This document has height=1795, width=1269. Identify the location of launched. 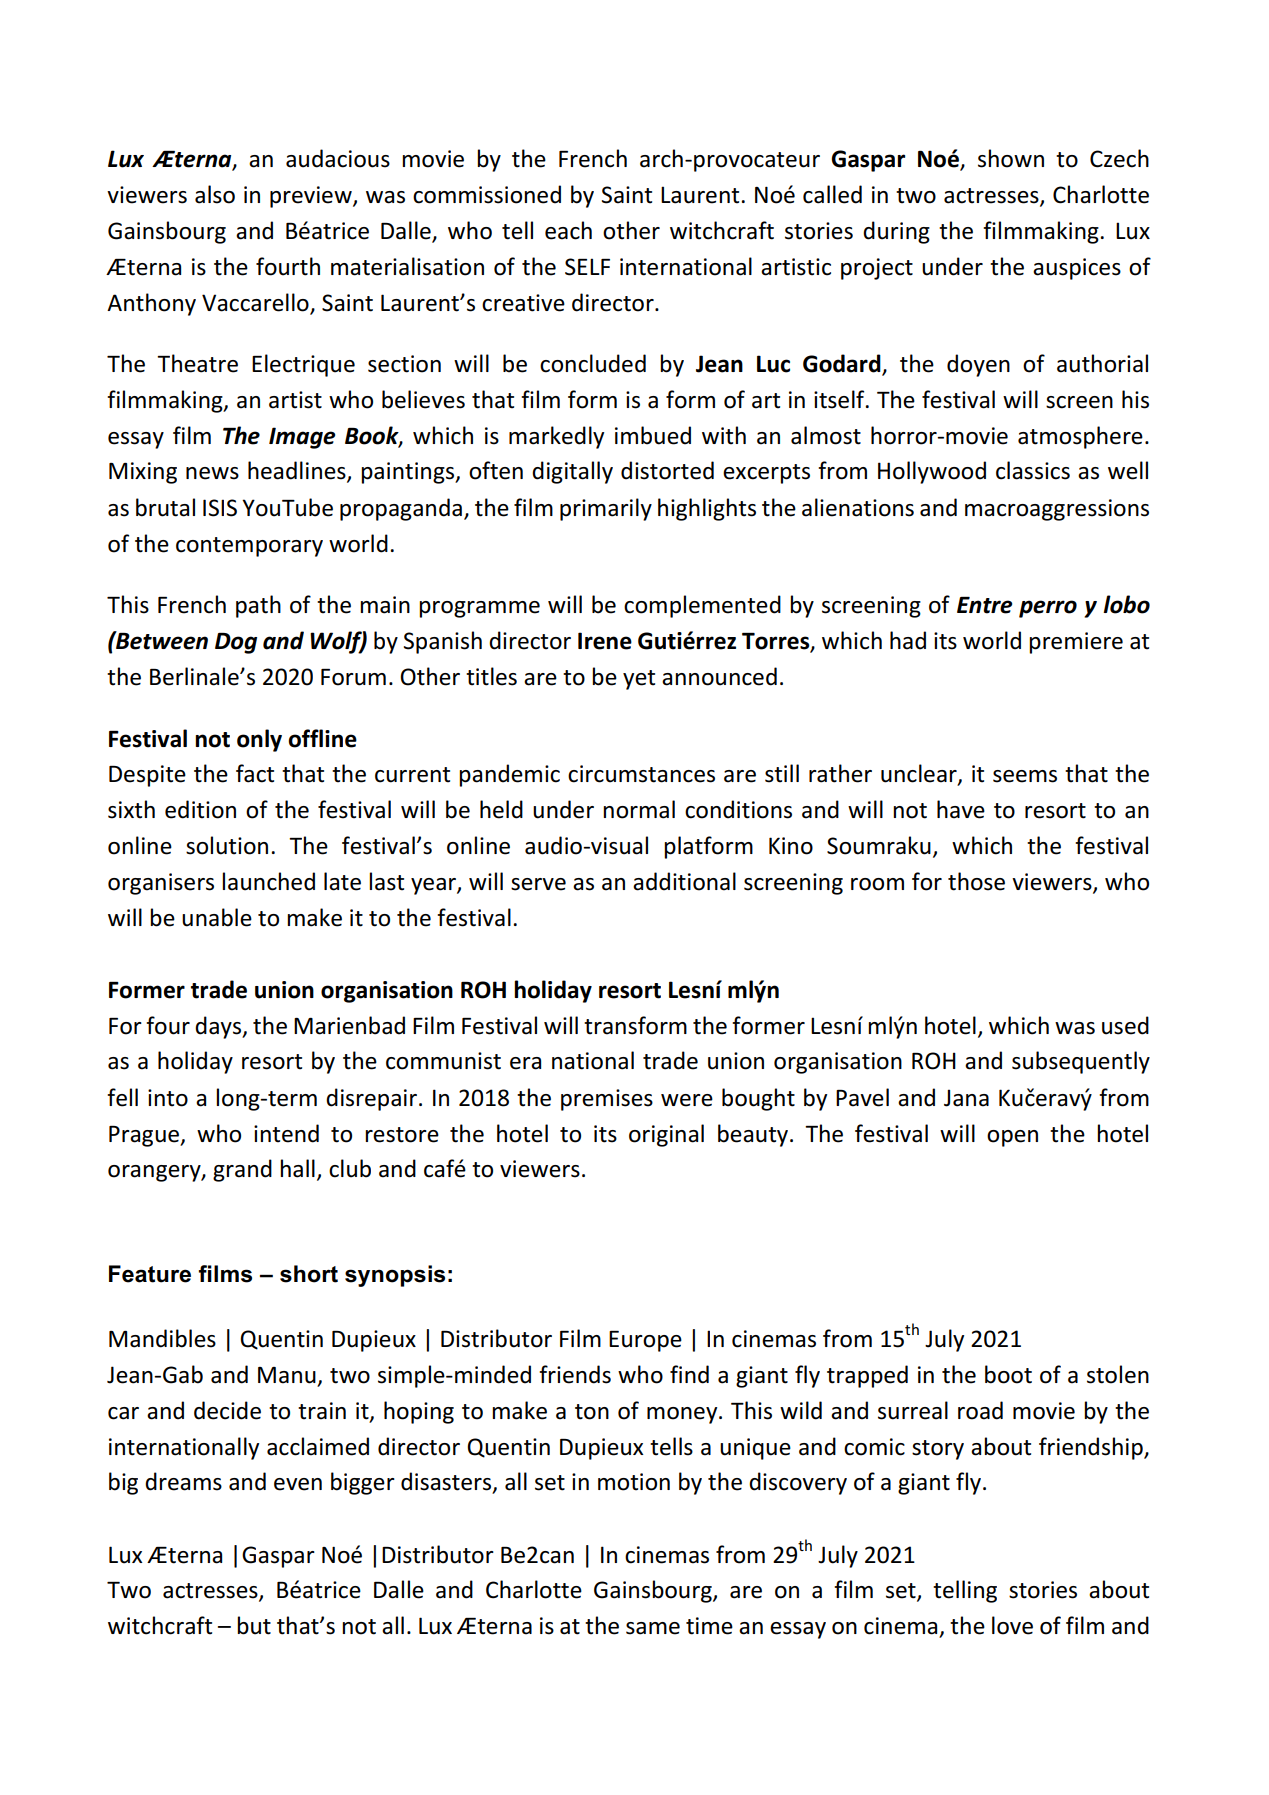
(268, 881).
